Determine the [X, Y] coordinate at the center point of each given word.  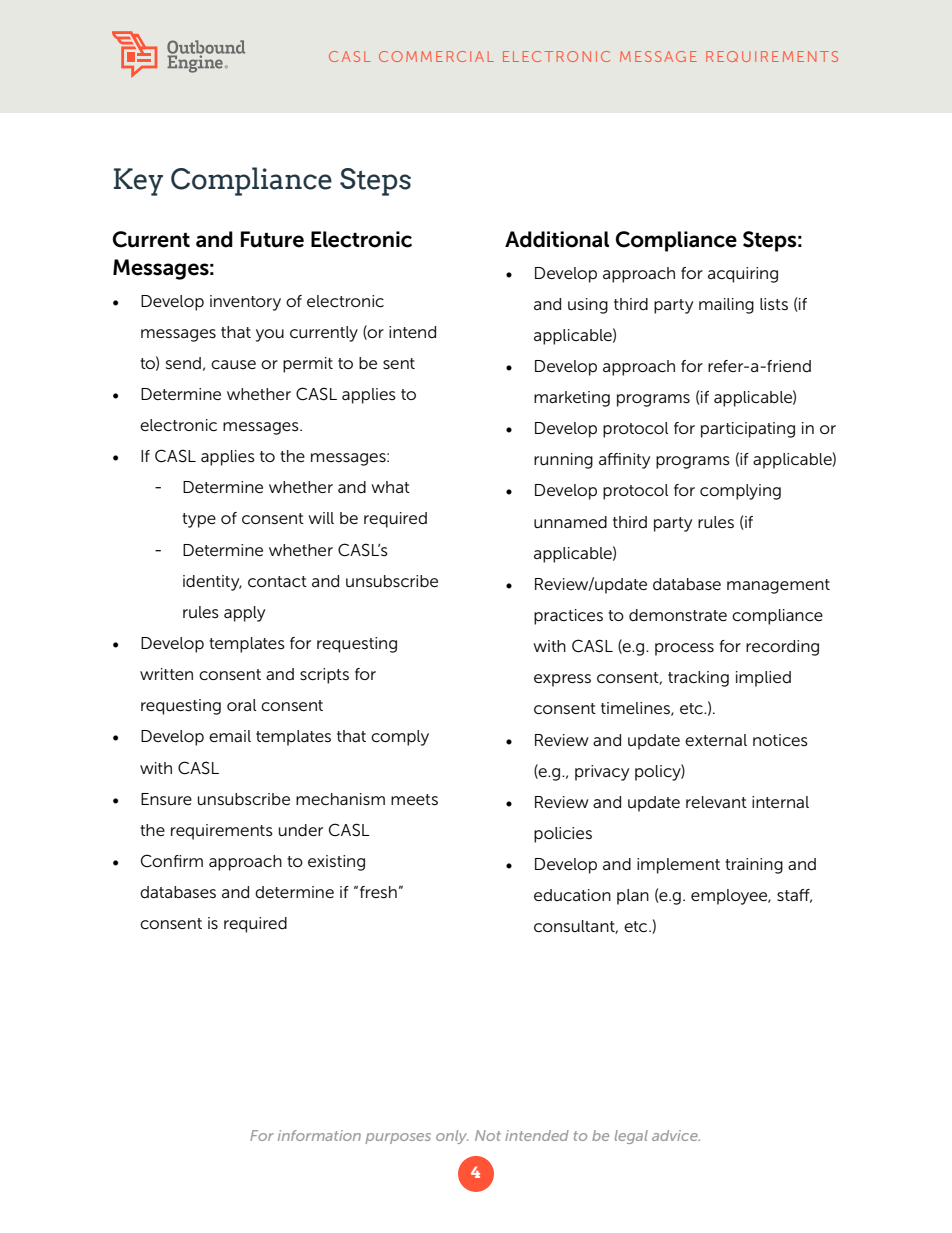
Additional [557, 239]
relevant [716, 802]
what [390, 487]
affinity [624, 461]
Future [272, 239]
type [199, 520]
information [319, 1135]
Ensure [166, 799]
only [452, 1137]
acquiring [743, 275]
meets [414, 799]
